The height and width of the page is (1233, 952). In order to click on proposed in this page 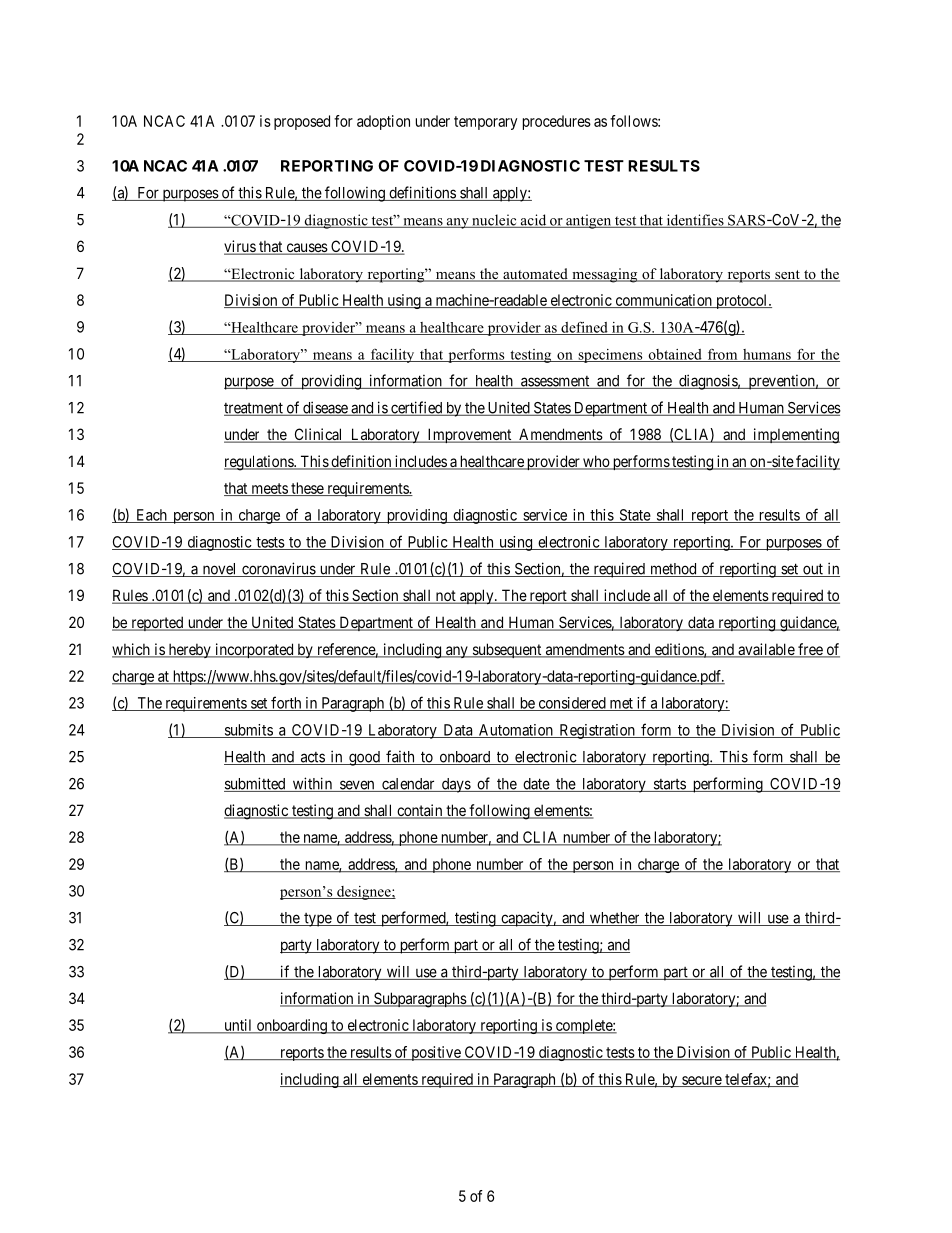, I will do `click(302, 122)`.
